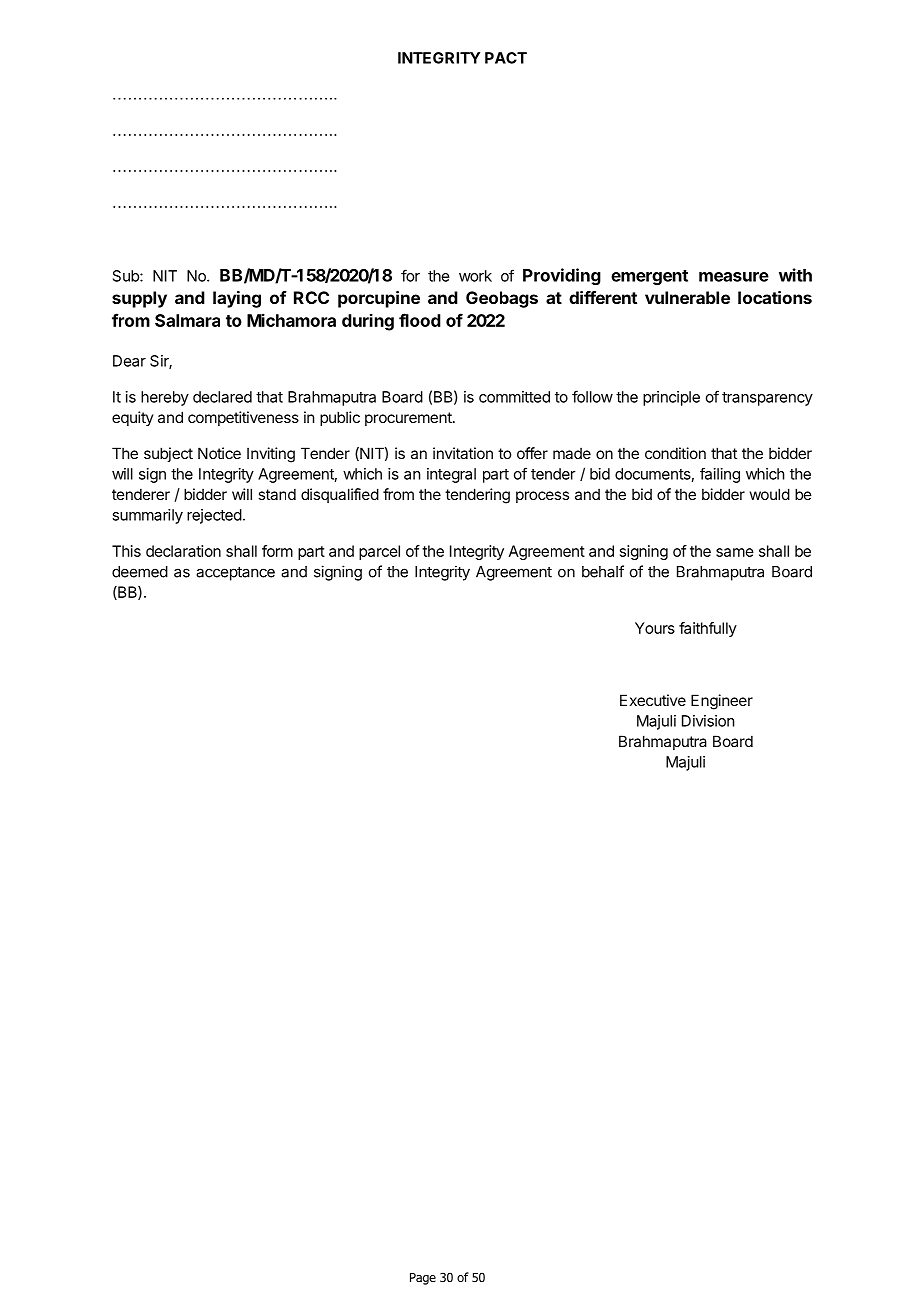  What do you see at coordinates (653, 700) in the screenshot?
I see `Executive` at bounding box center [653, 700].
